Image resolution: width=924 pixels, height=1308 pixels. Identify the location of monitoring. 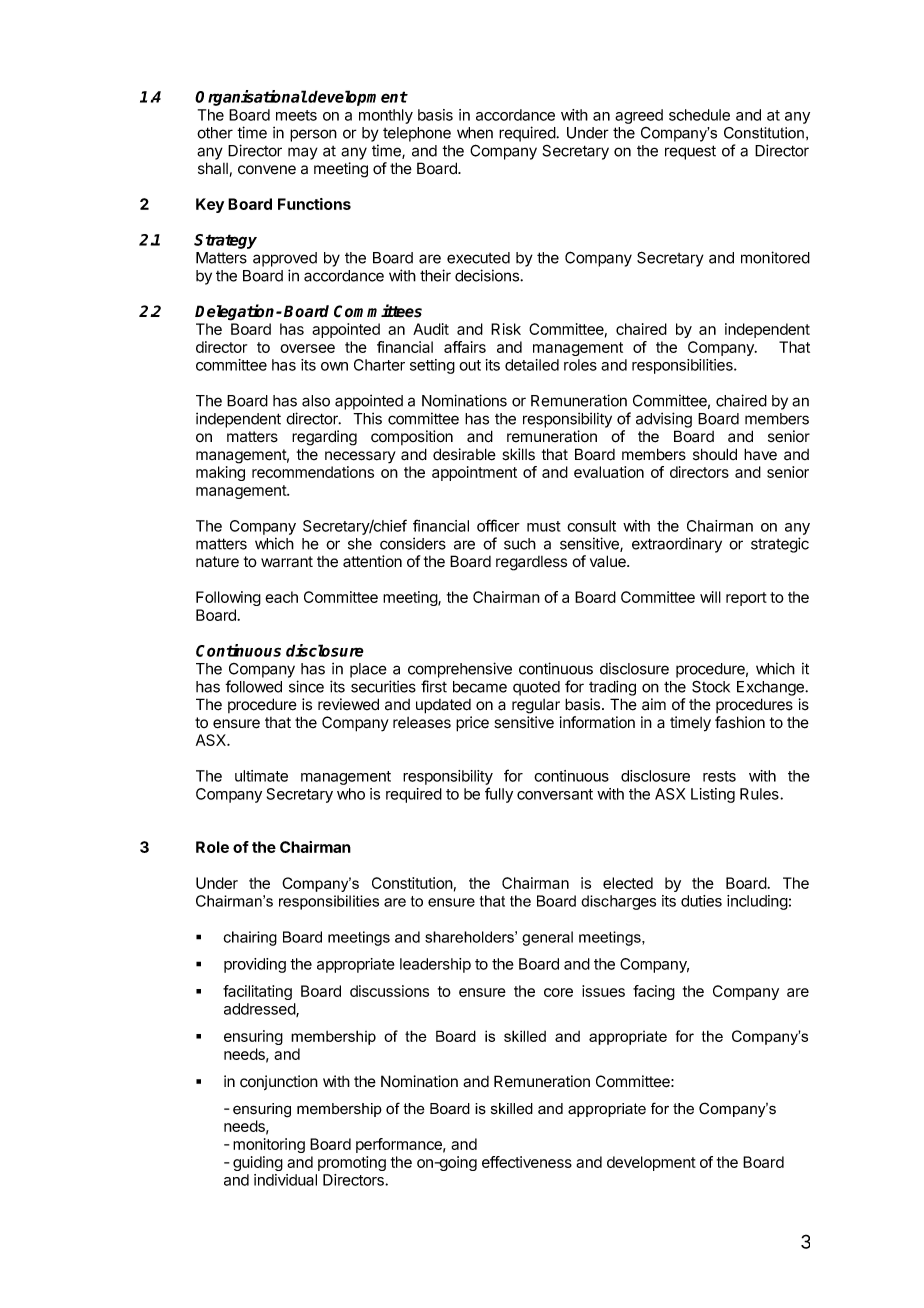
(269, 1145).
